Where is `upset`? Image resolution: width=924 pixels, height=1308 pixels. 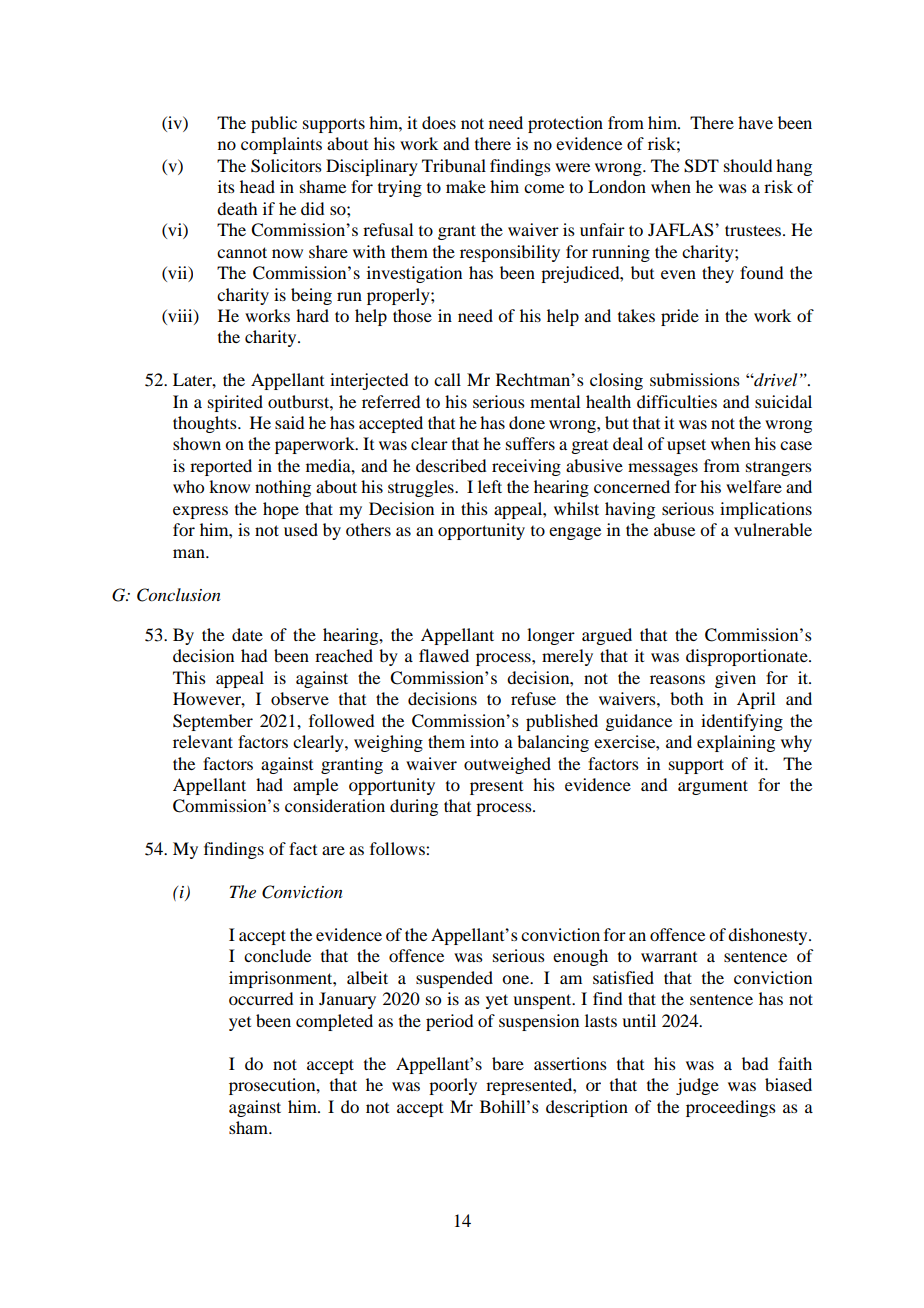
upset is located at coordinates (686, 446).
